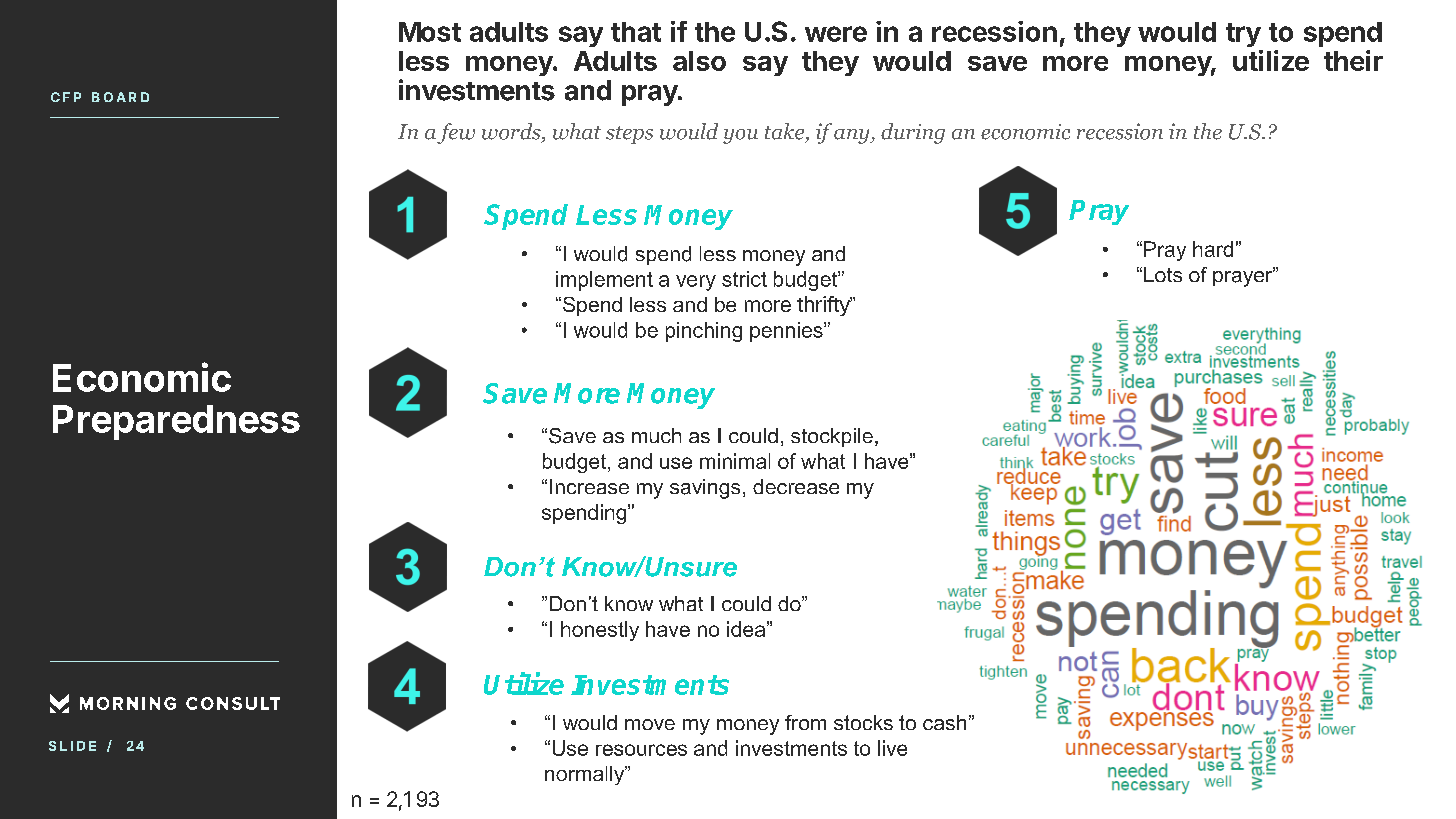 Image resolution: width=1456 pixels, height=819 pixels. I want to click on normally, so click(586, 775).
